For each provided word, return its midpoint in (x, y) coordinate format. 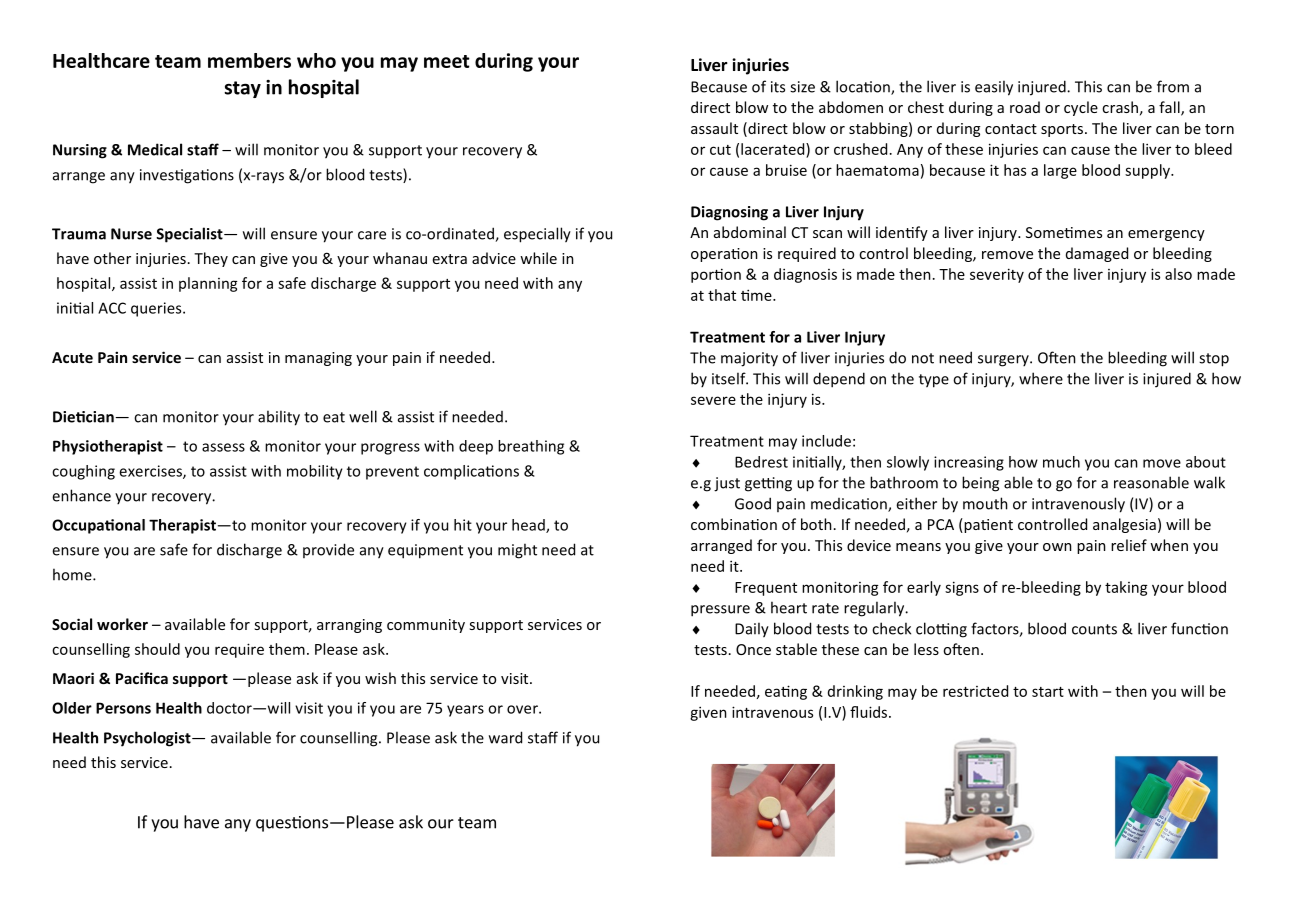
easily (994, 88)
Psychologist (148, 739)
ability (279, 418)
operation (724, 255)
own (1057, 547)
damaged (1097, 254)
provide (328, 550)
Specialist (190, 235)
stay (242, 89)
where (1041, 378)
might (517, 551)
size (802, 87)
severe (713, 400)
